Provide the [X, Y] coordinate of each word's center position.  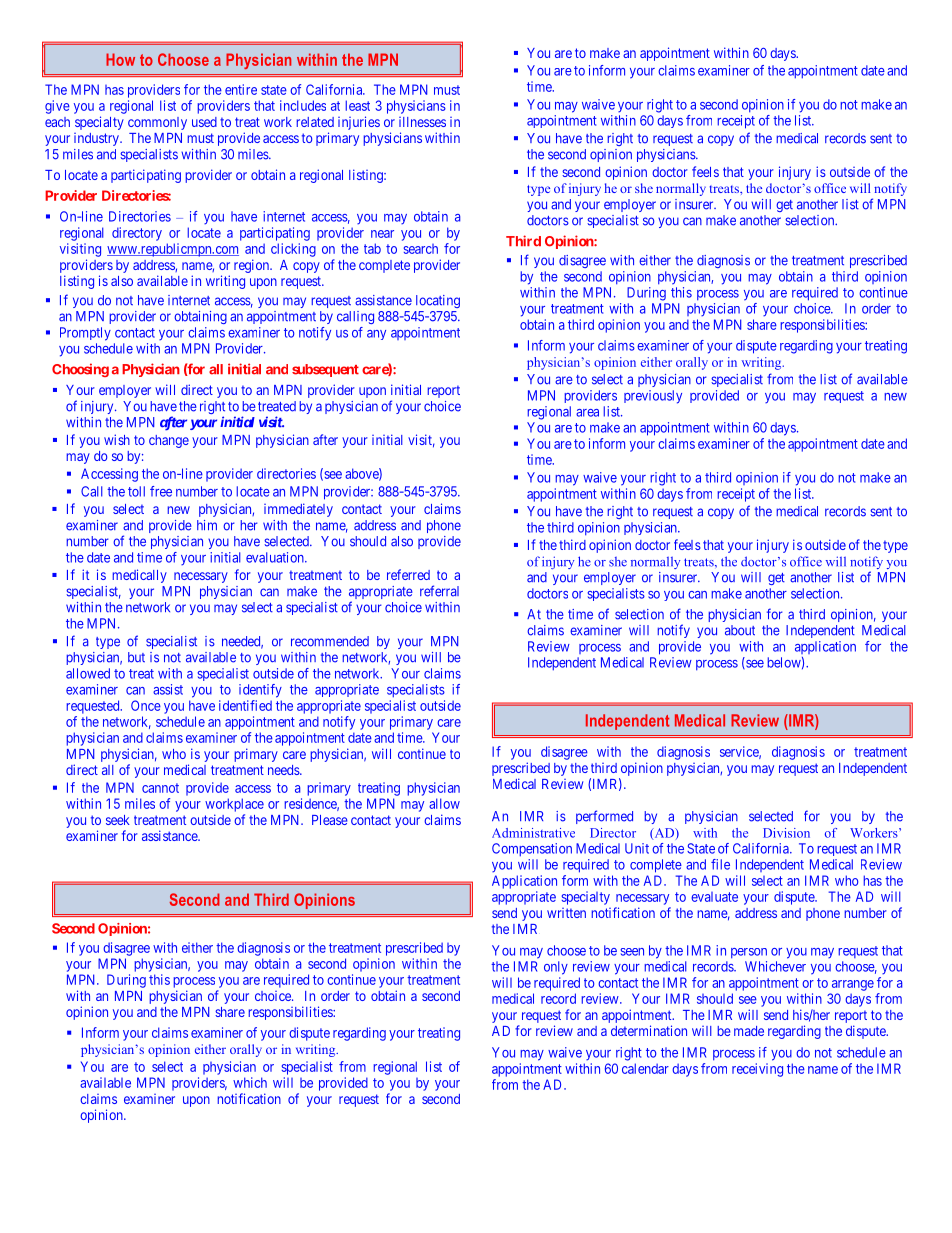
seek [118, 820]
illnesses [422, 122]
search [420, 249]
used [204, 122]
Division [786, 833]
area [587, 413]
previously [653, 397]
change [169, 441]
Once [146, 705]
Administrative [533, 833]
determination [649, 1030]
